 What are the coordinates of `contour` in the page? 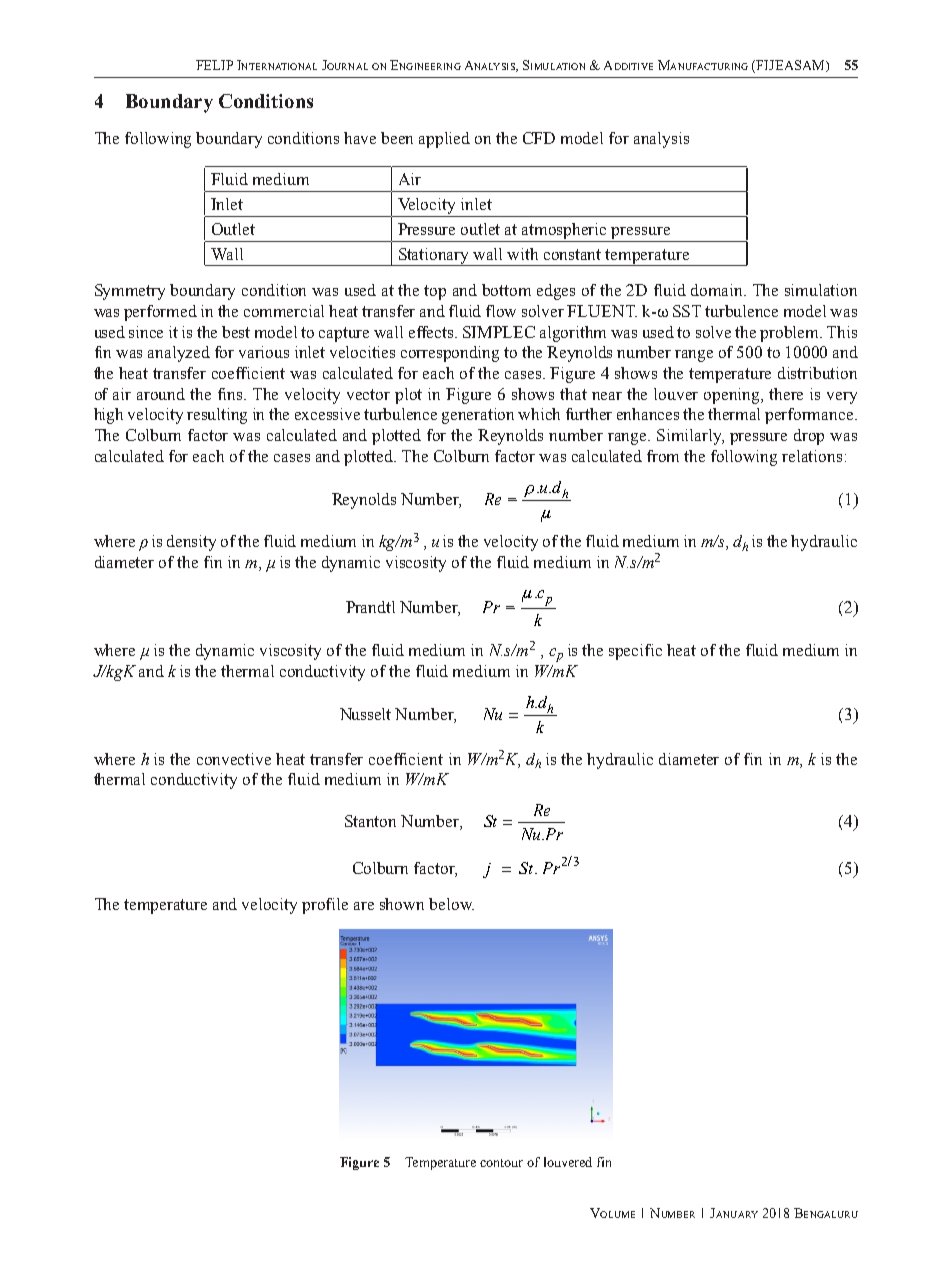 It's located at (501, 1163).
